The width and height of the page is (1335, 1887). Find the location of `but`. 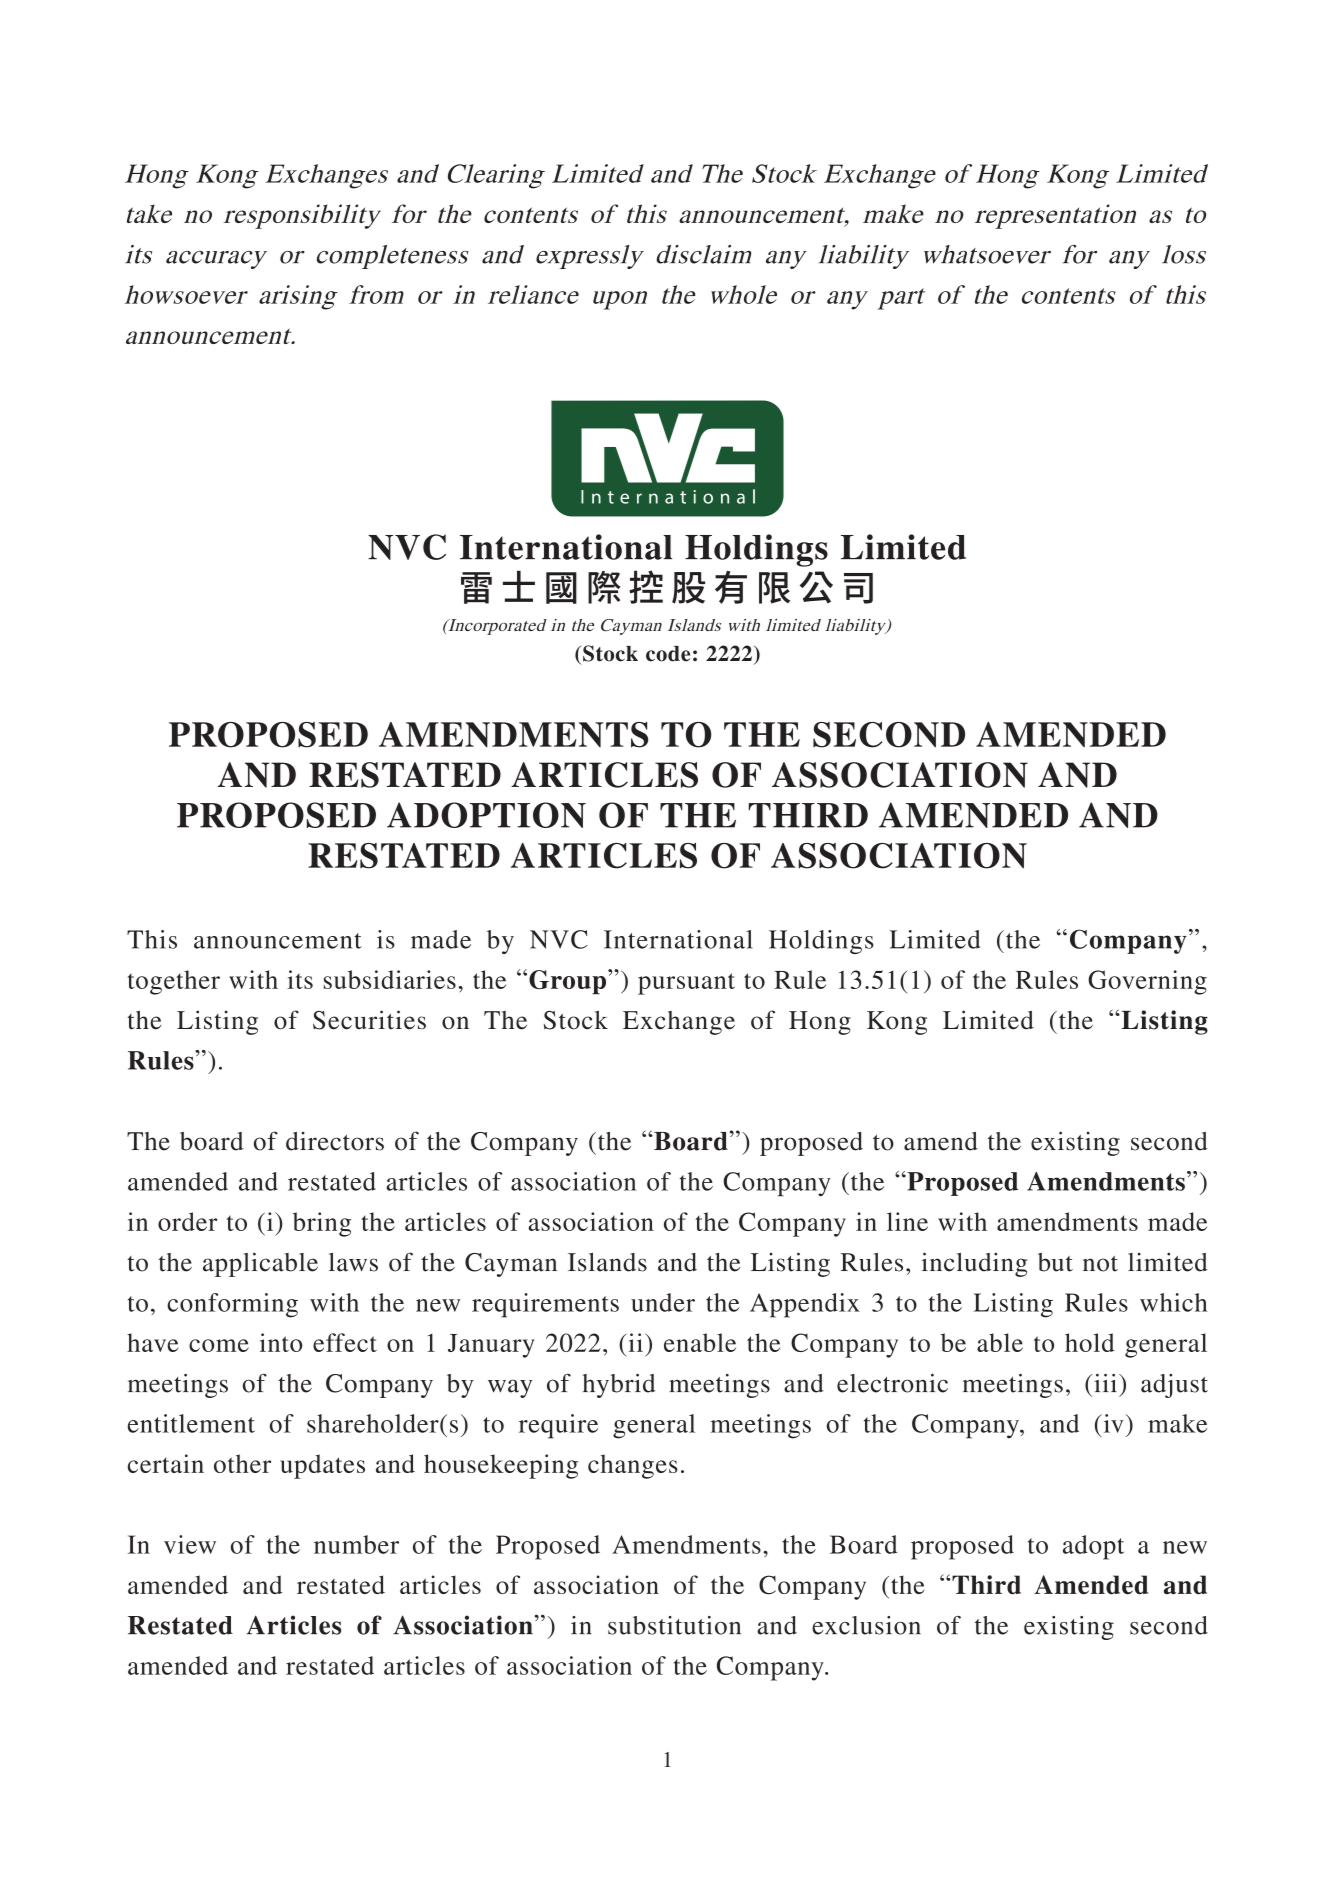

but is located at coordinates (1055, 1262).
